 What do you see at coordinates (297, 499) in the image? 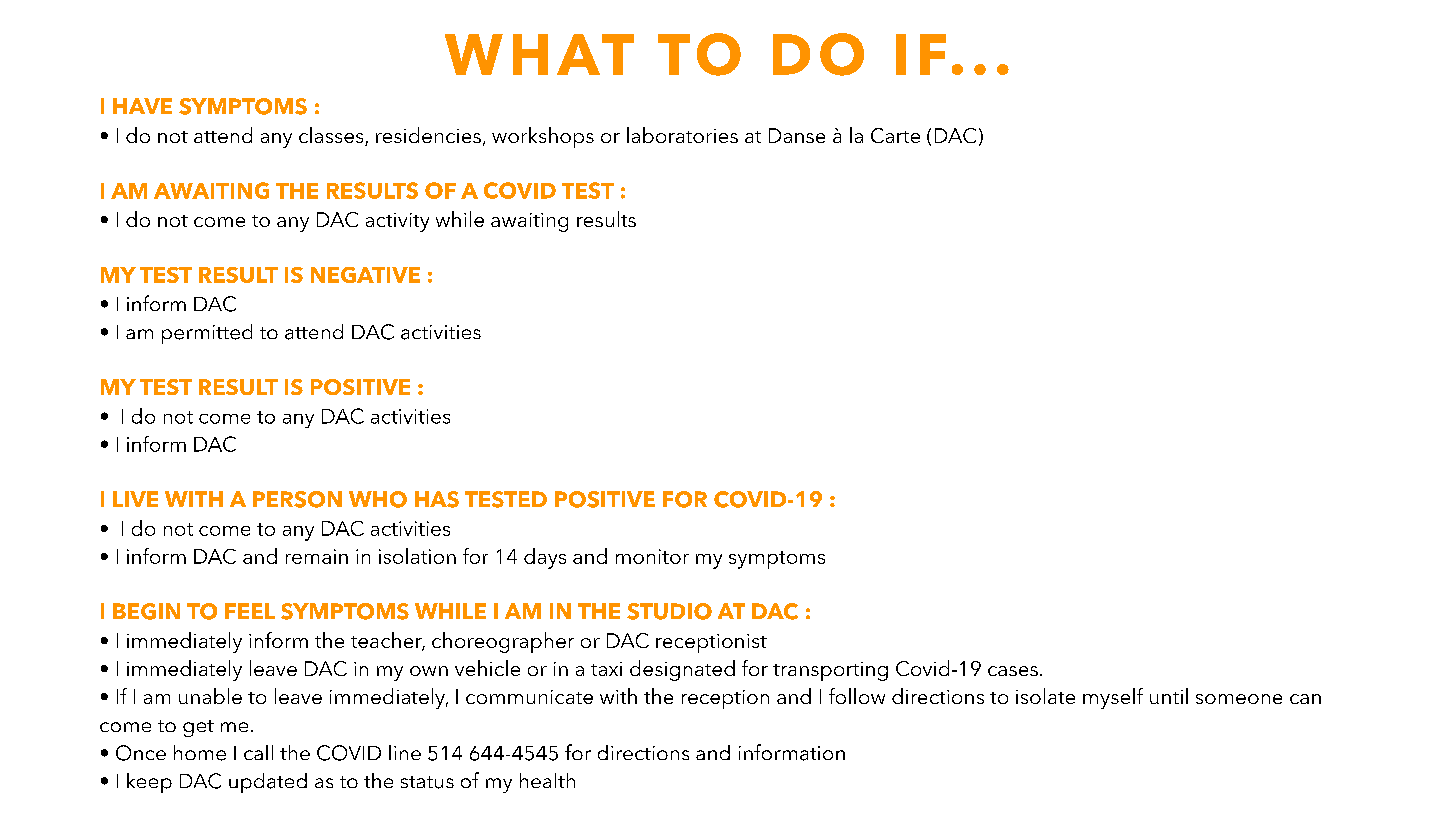
I see `PERSON` at bounding box center [297, 499].
